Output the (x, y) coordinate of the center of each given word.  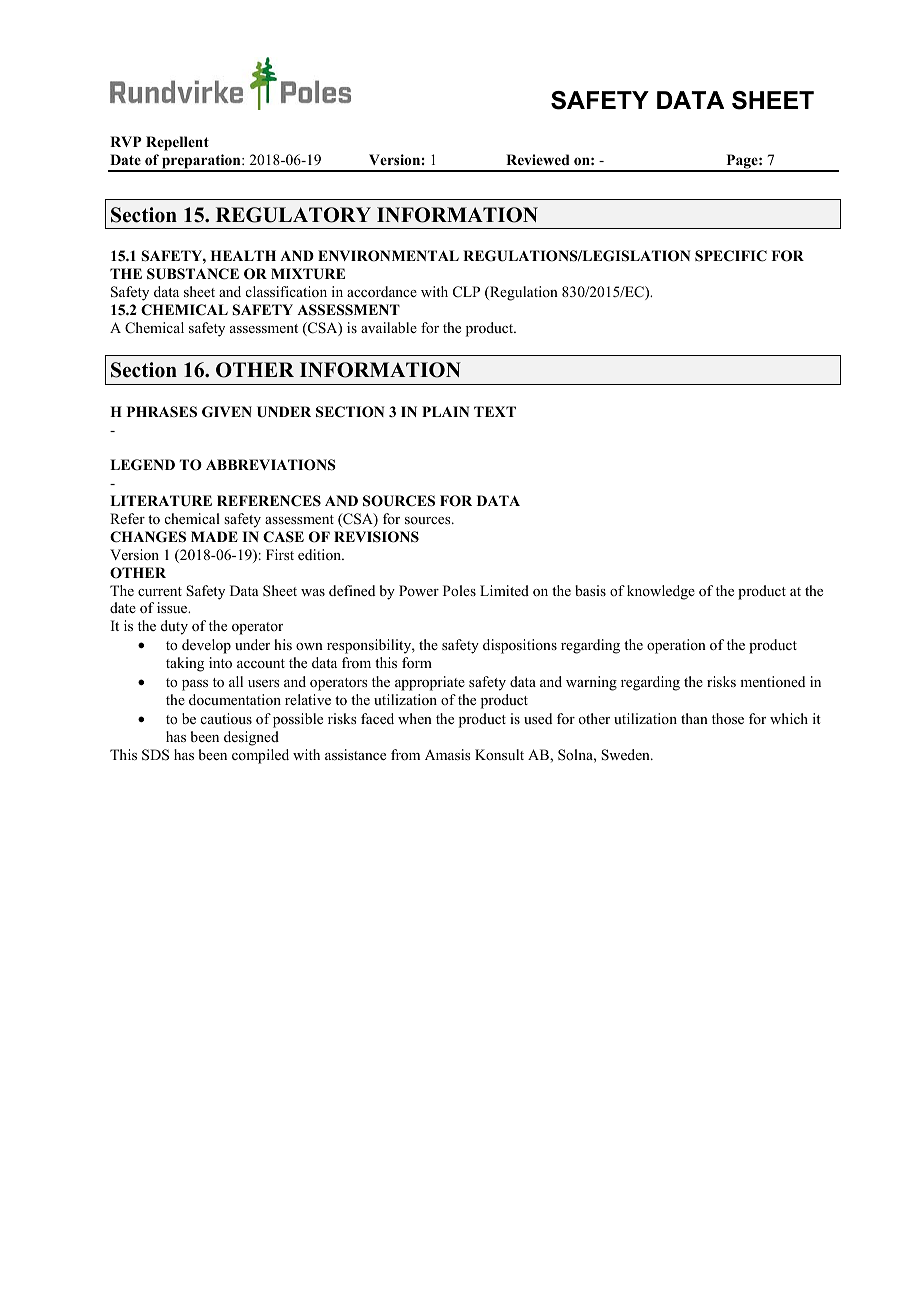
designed (251, 738)
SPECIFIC (731, 256)
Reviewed (538, 159)
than (694, 718)
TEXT (495, 411)
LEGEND (142, 465)
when (415, 718)
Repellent (177, 143)
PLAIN (446, 411)
